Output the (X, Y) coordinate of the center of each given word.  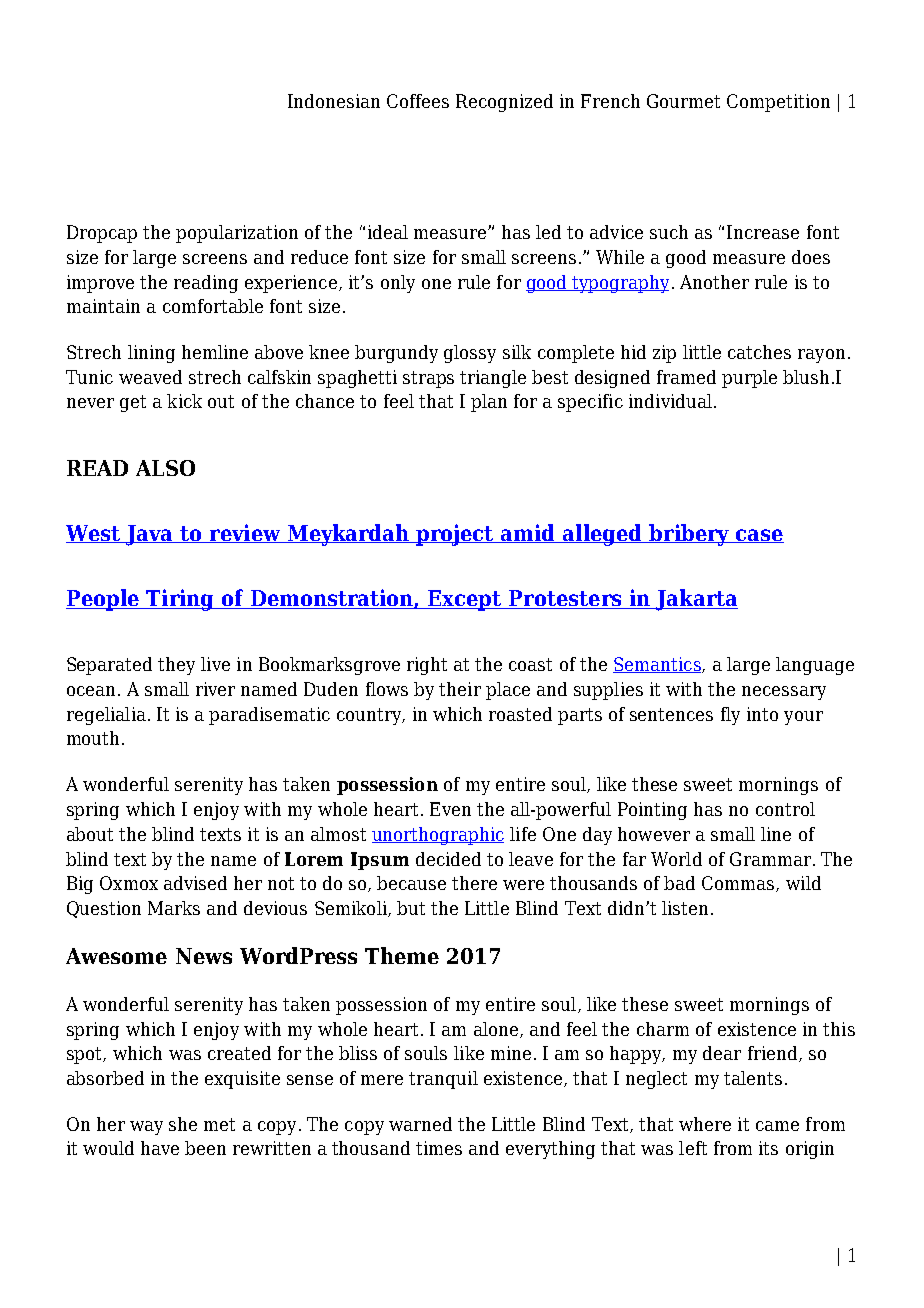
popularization (237, 234)
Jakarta (696, 600)
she (183, 1124)
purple (749, 379)
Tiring (180, 600)
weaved (150, 377)
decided (448, 859)
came (777, 1126)
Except (465, 600)
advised (195, 883)
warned (420, 1124)
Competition (778, 103)
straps (428, 379)
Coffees (418, 101)
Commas (739, 884)
